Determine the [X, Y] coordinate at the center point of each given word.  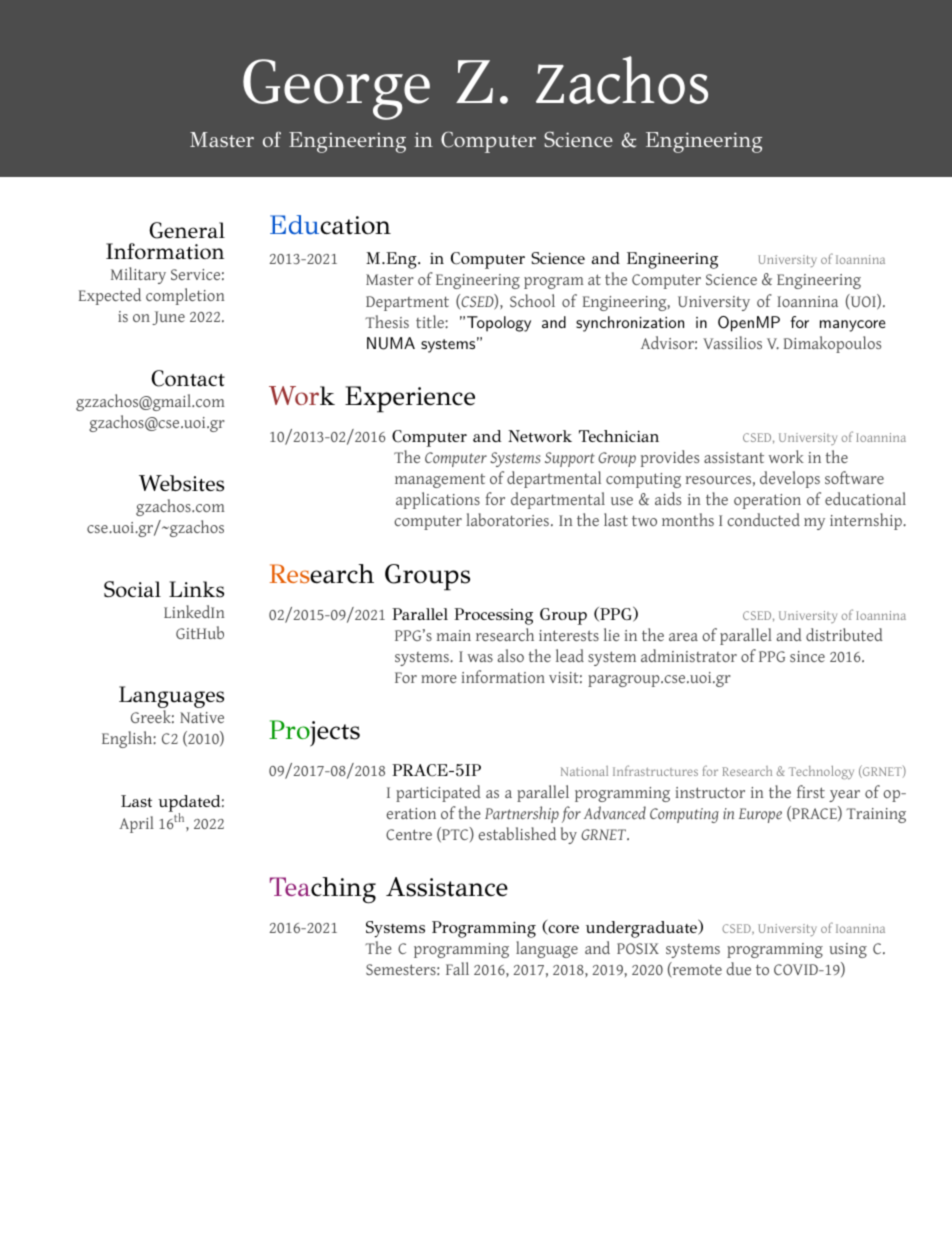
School [532, 300]
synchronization [630, 324]
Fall [457, 968]
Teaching [323, 890]
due [738, 968]
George [336, 89]
